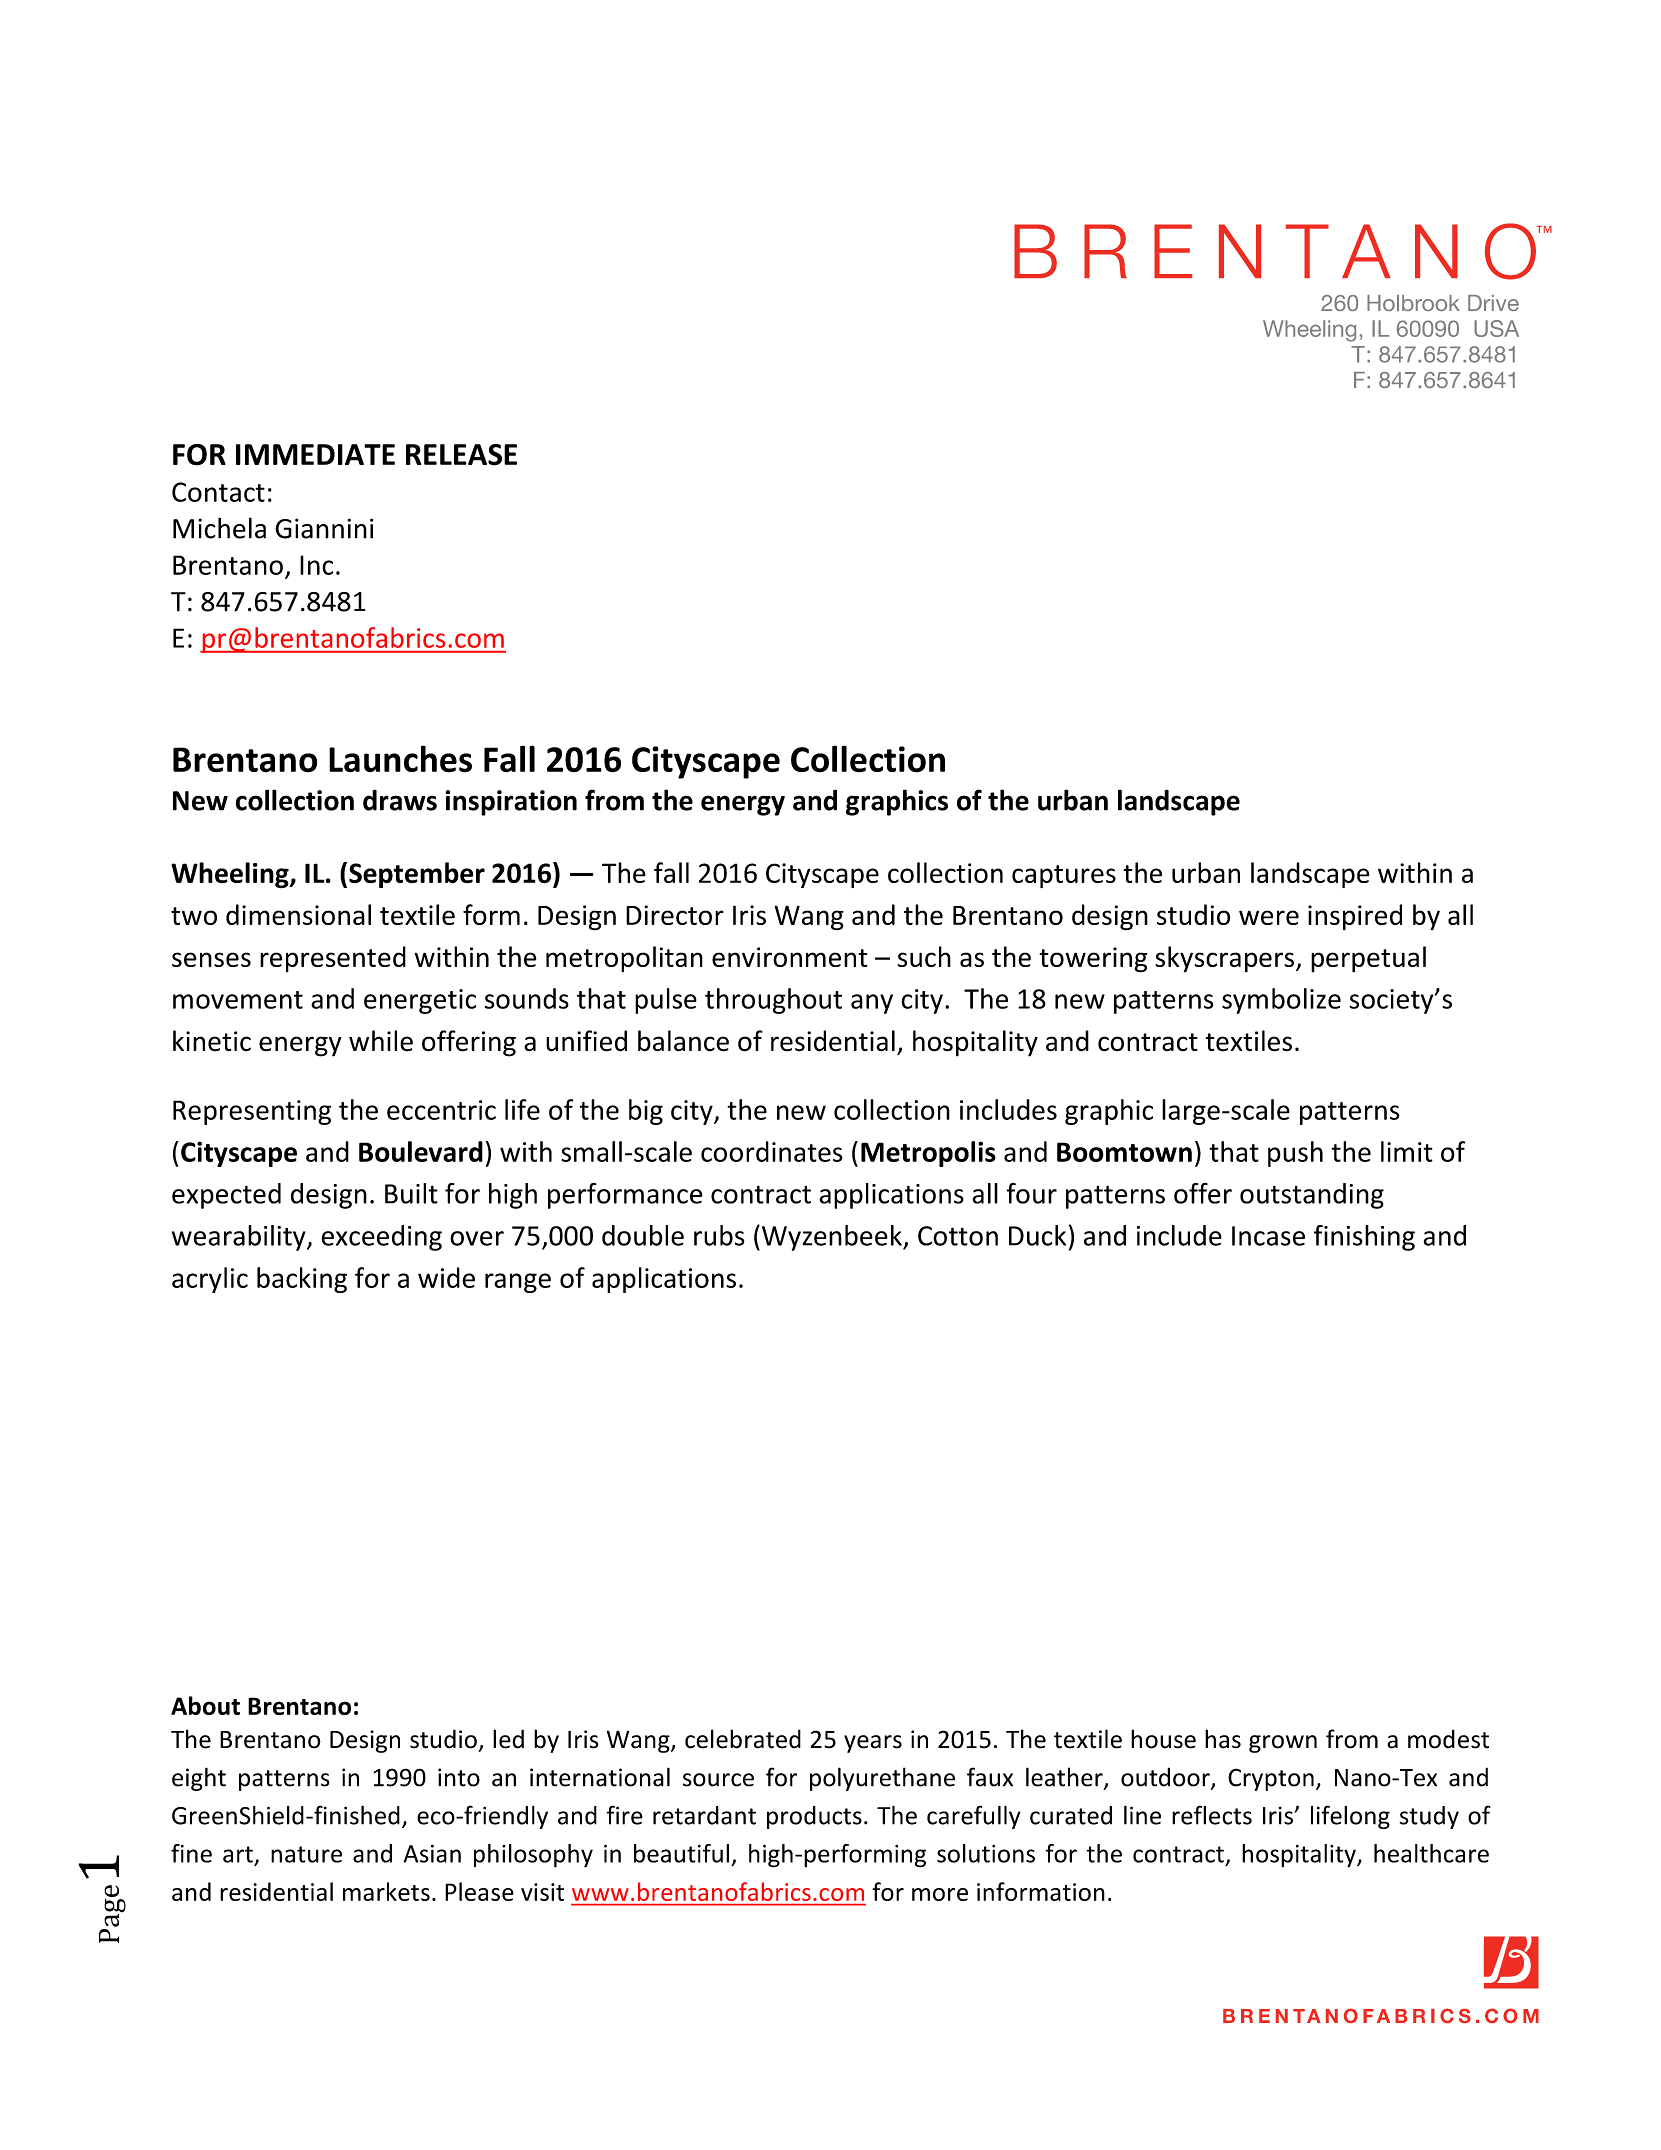 The height and width of the screenshot is (2150, 1661). What do you see at coordinates (1295, 1154) in the screenshot?
I see `push` at bounding box center [1295, 1154].
